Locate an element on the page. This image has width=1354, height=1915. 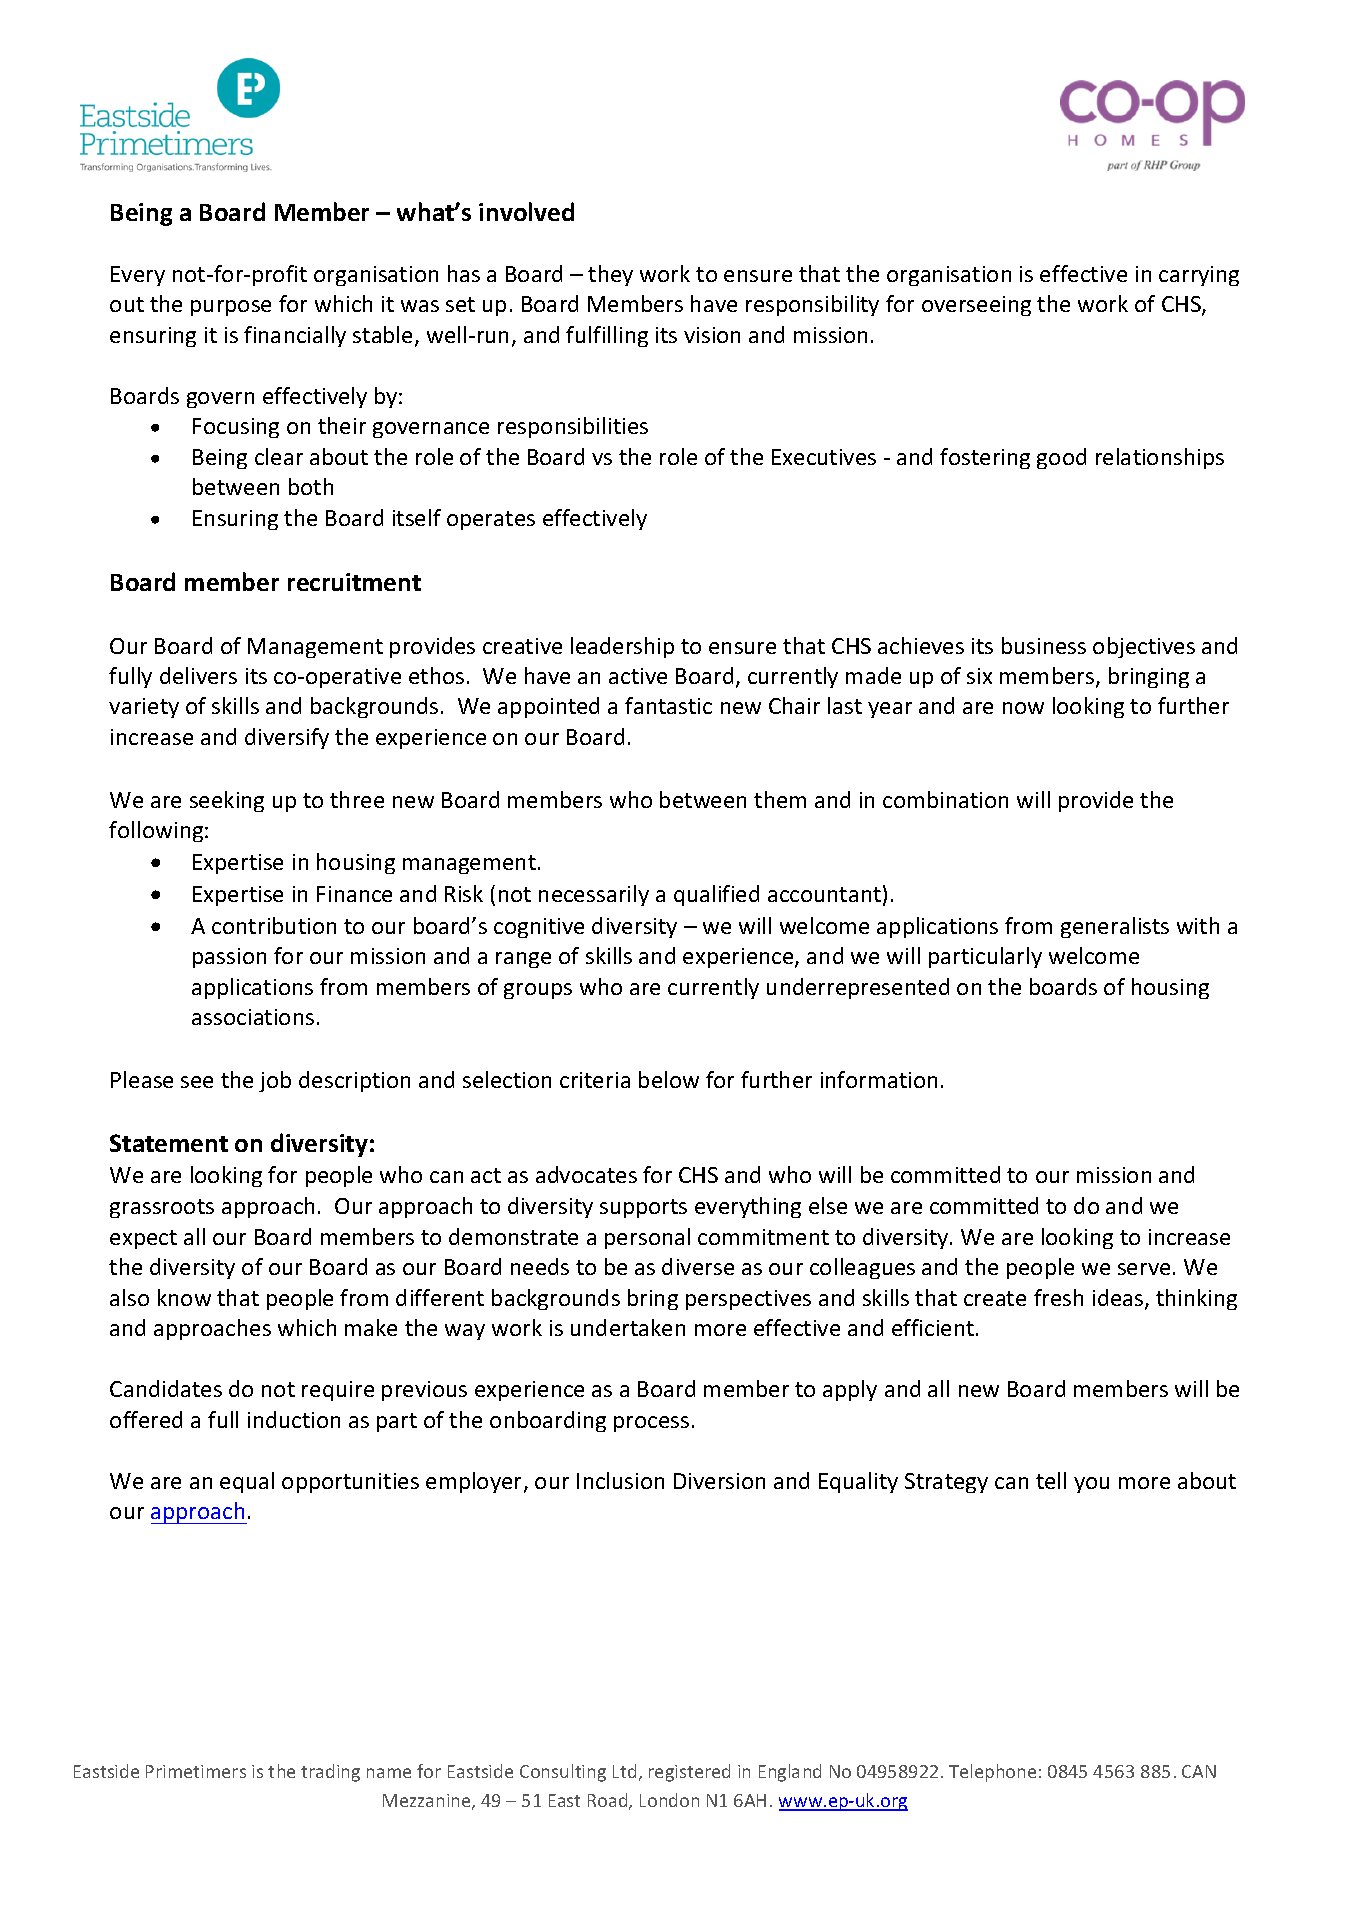
associations is located at coordinates (253, 1017).
